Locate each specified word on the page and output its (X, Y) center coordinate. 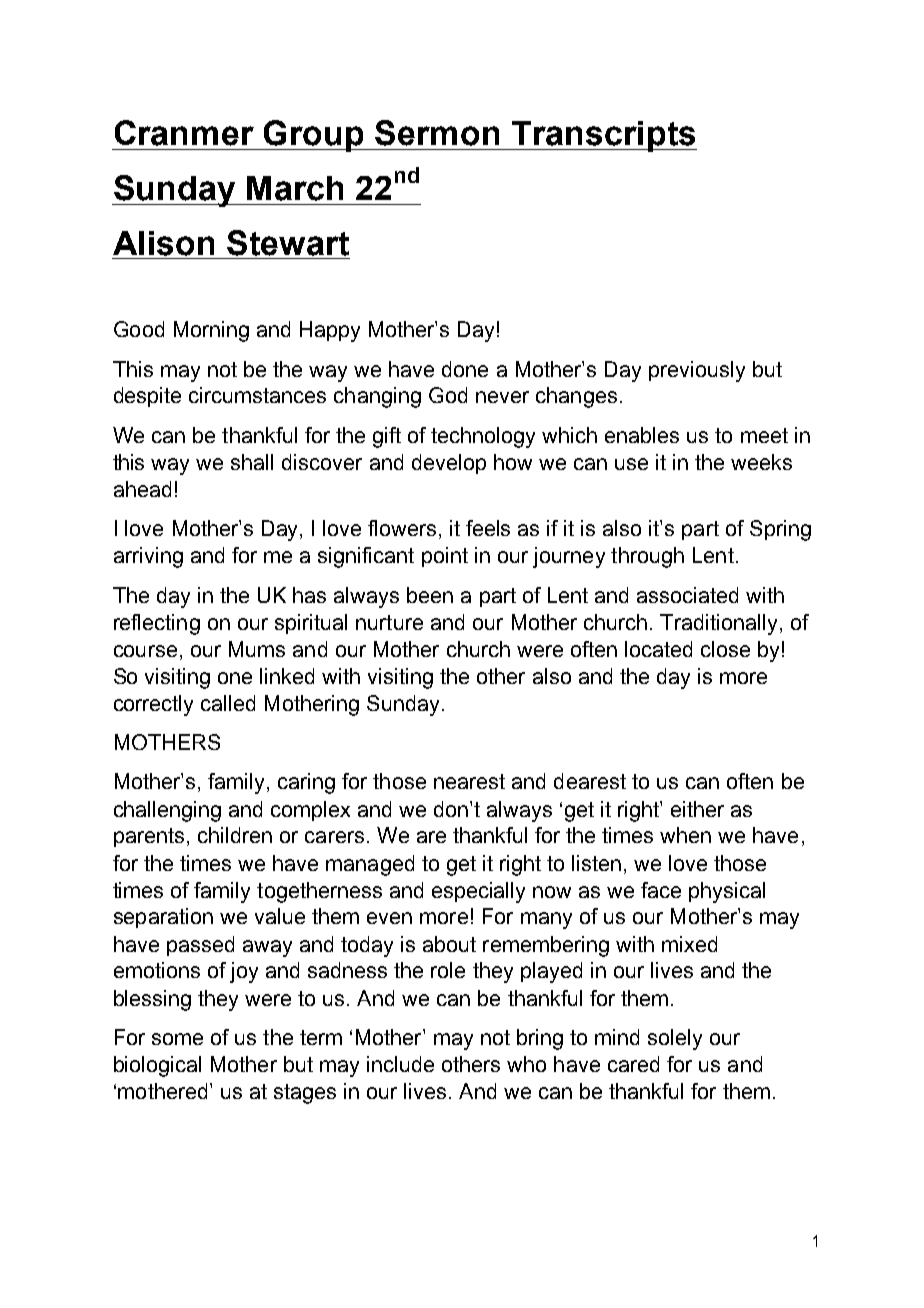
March (295, 188)
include (400, 1064)
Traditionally (718, 624)
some (177, 1039)
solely (675, 1039)
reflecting (157, 624)
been (430, 595)
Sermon (437, 133)
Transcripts (603, 136)
